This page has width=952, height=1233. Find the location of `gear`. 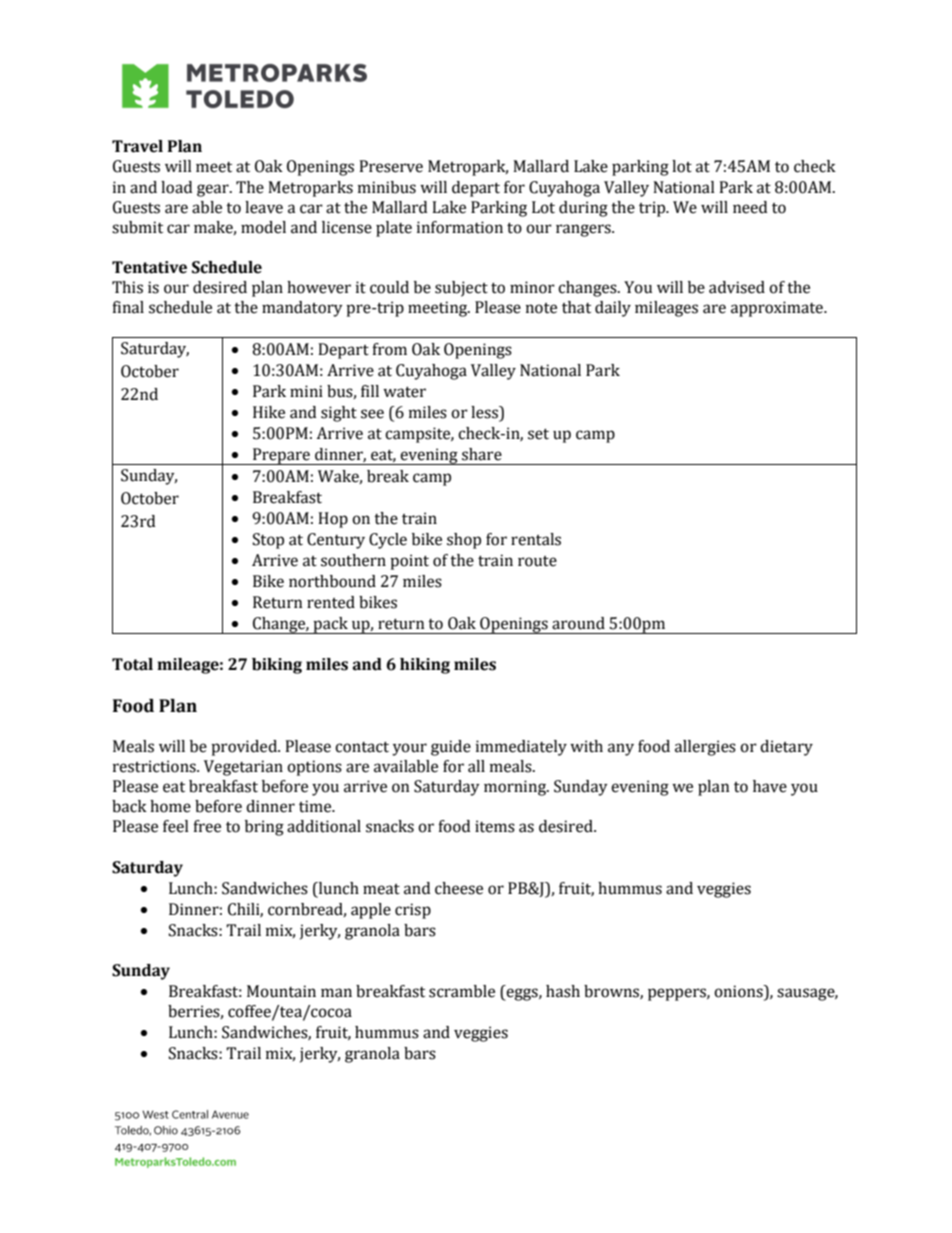

gear is located at coordinates (214, 190).
